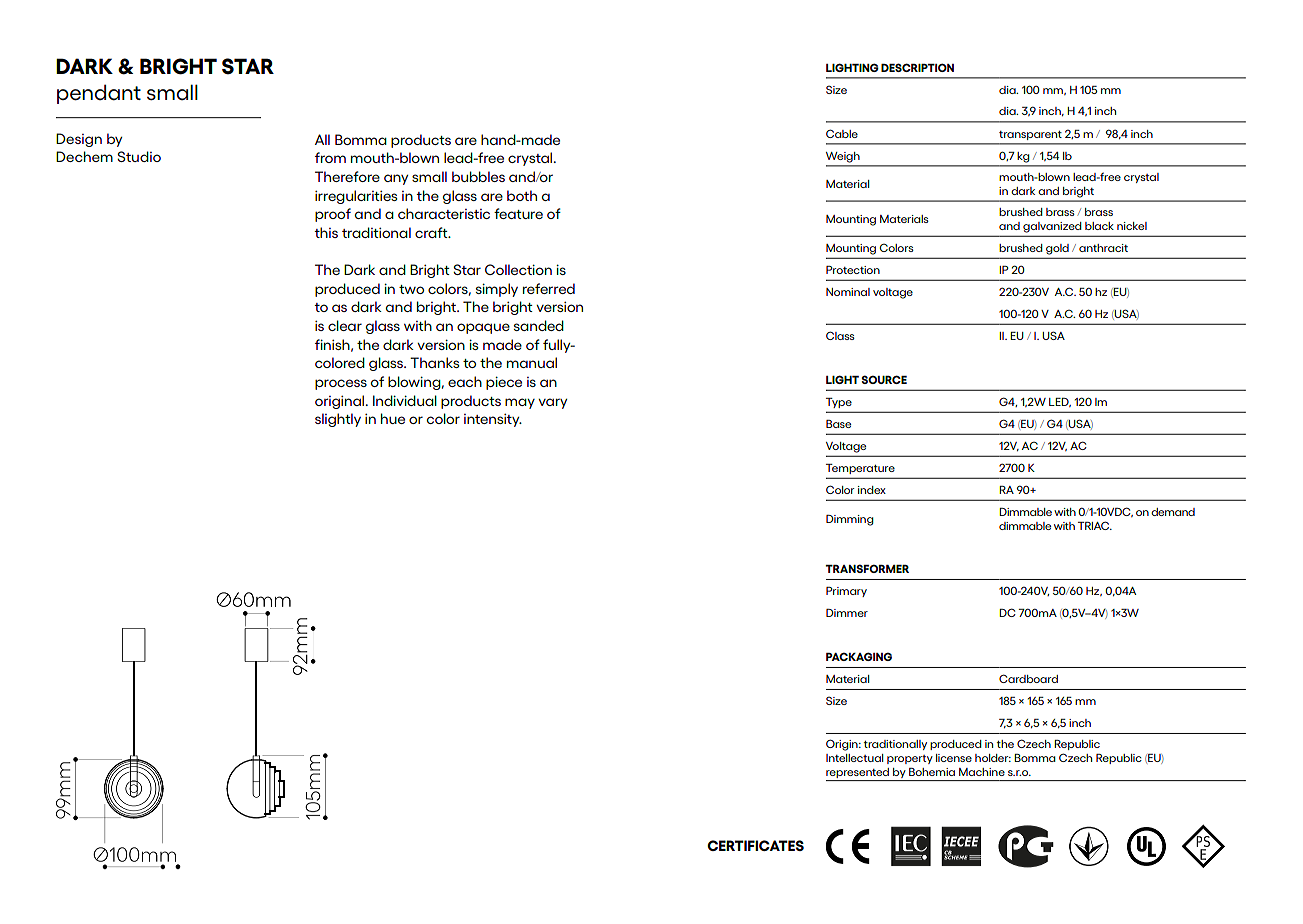 Image resolution: width=1303 pixels, height=924 pixels. Describe the element at coordinates (493, 420) in the image. I see `intensity` at that location.
